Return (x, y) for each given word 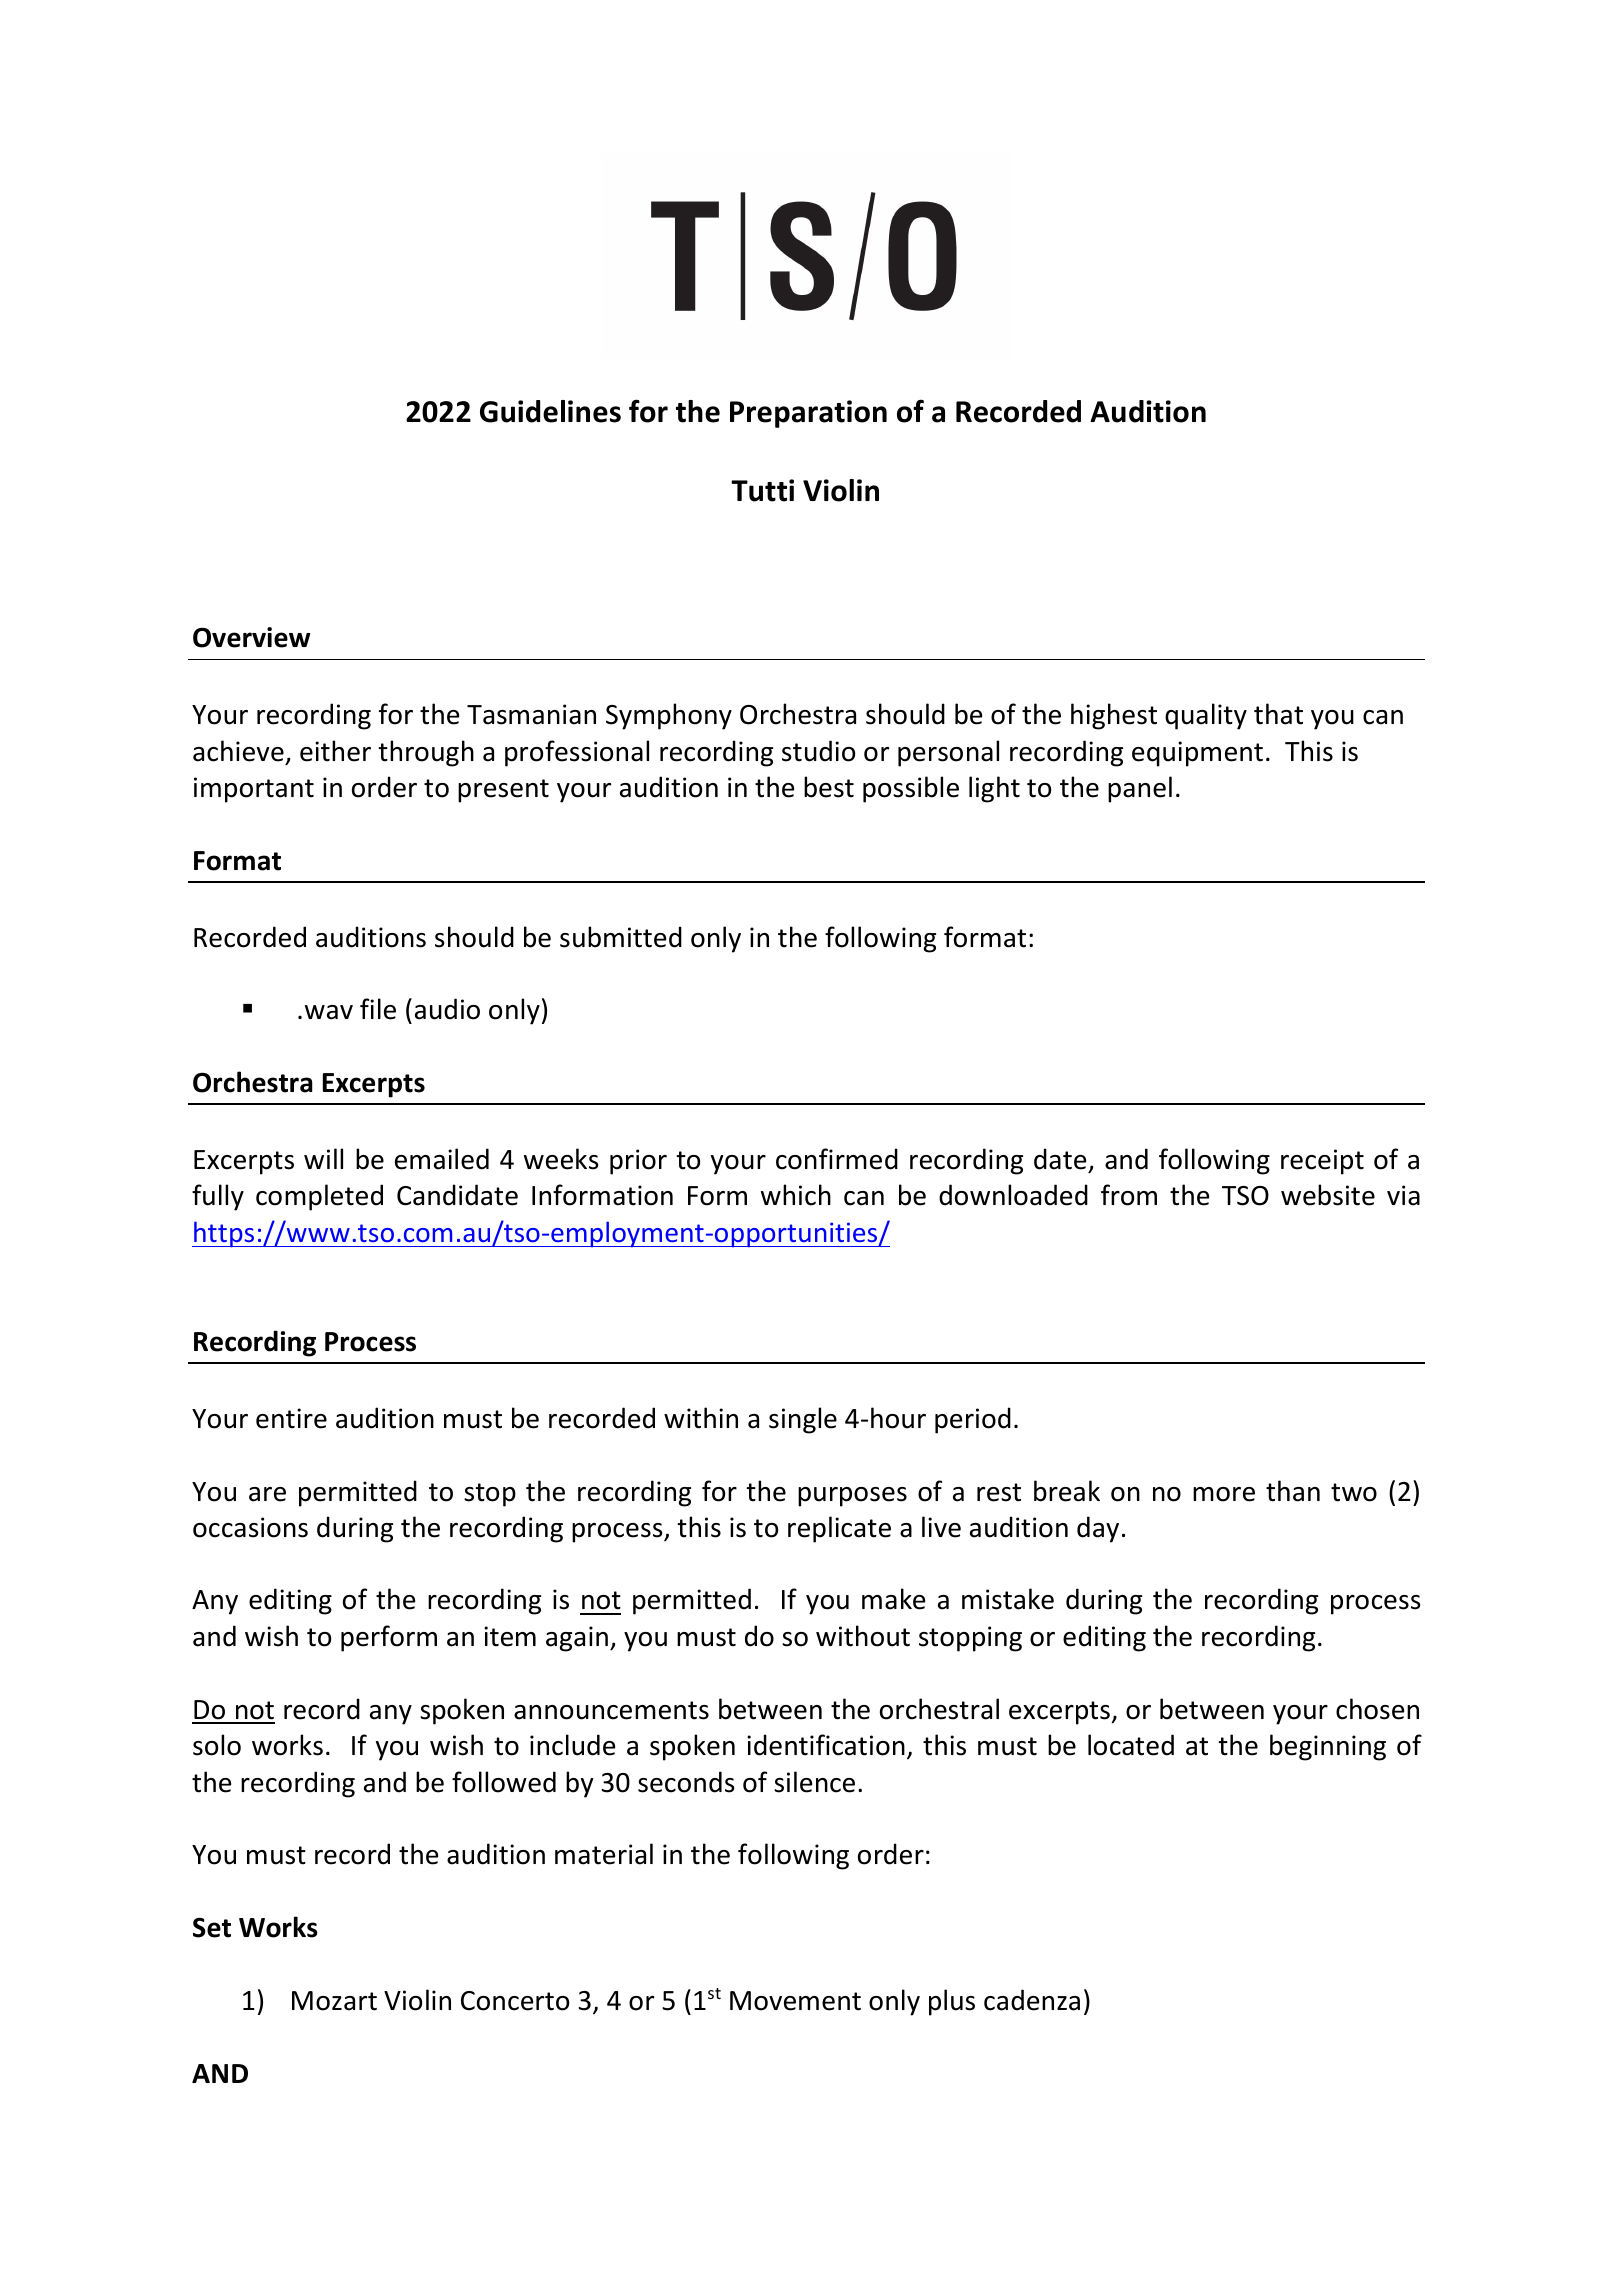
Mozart (334, 2001)
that (1278, 714)
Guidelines (550, 411)
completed (319, 1197)
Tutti (762, 490)
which (796, 1195)
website (1328, 1195)
